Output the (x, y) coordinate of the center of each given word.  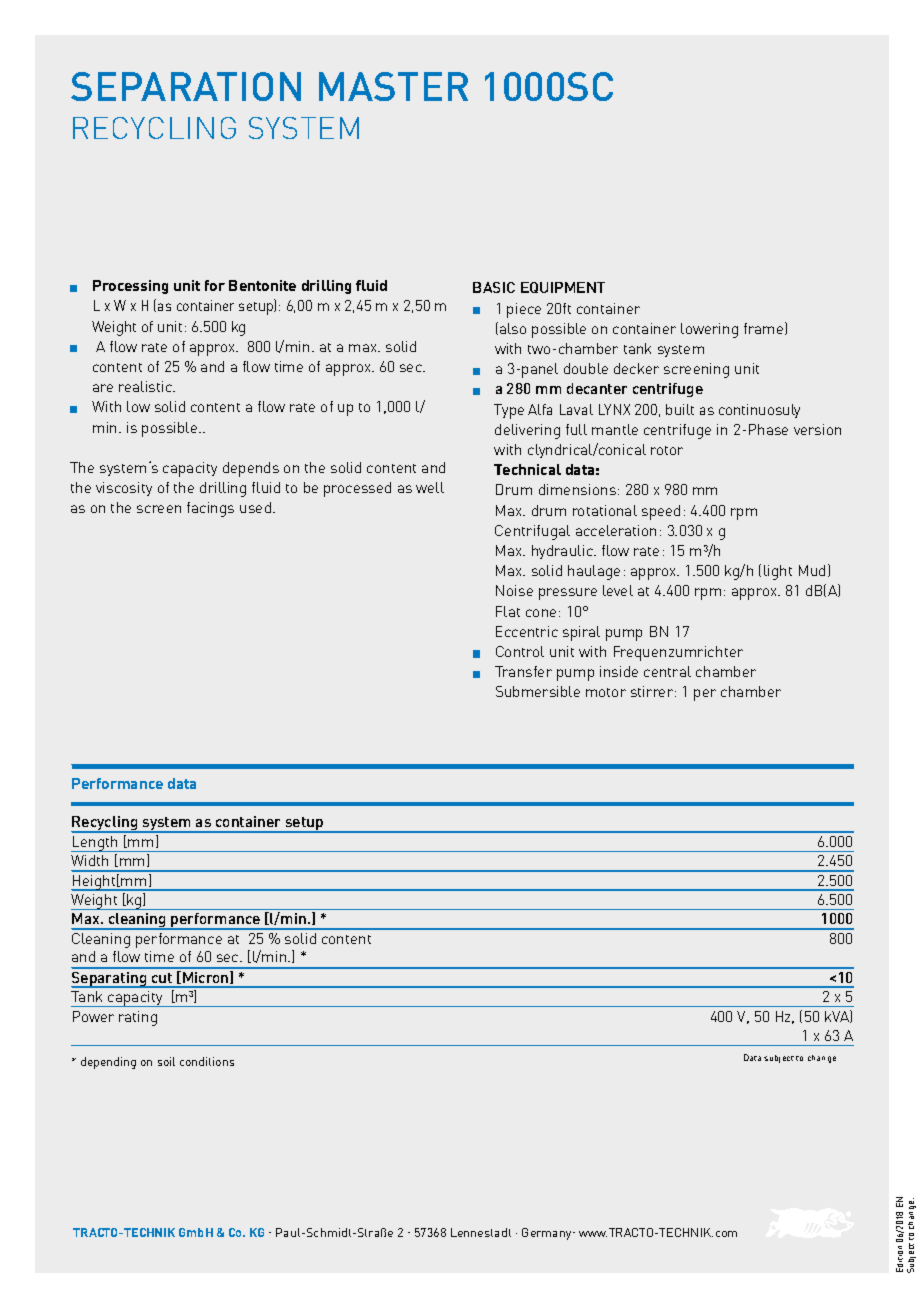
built (680, 409)
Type (509, 411)
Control (520, 651)
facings (210, 509)
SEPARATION (186, 86)
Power (93, 1016)
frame (765, 328)
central (667, 671)
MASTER (393, 86)
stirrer (653, 691)
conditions (207, 1061)
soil (166, 1061)
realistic (147, 386)
